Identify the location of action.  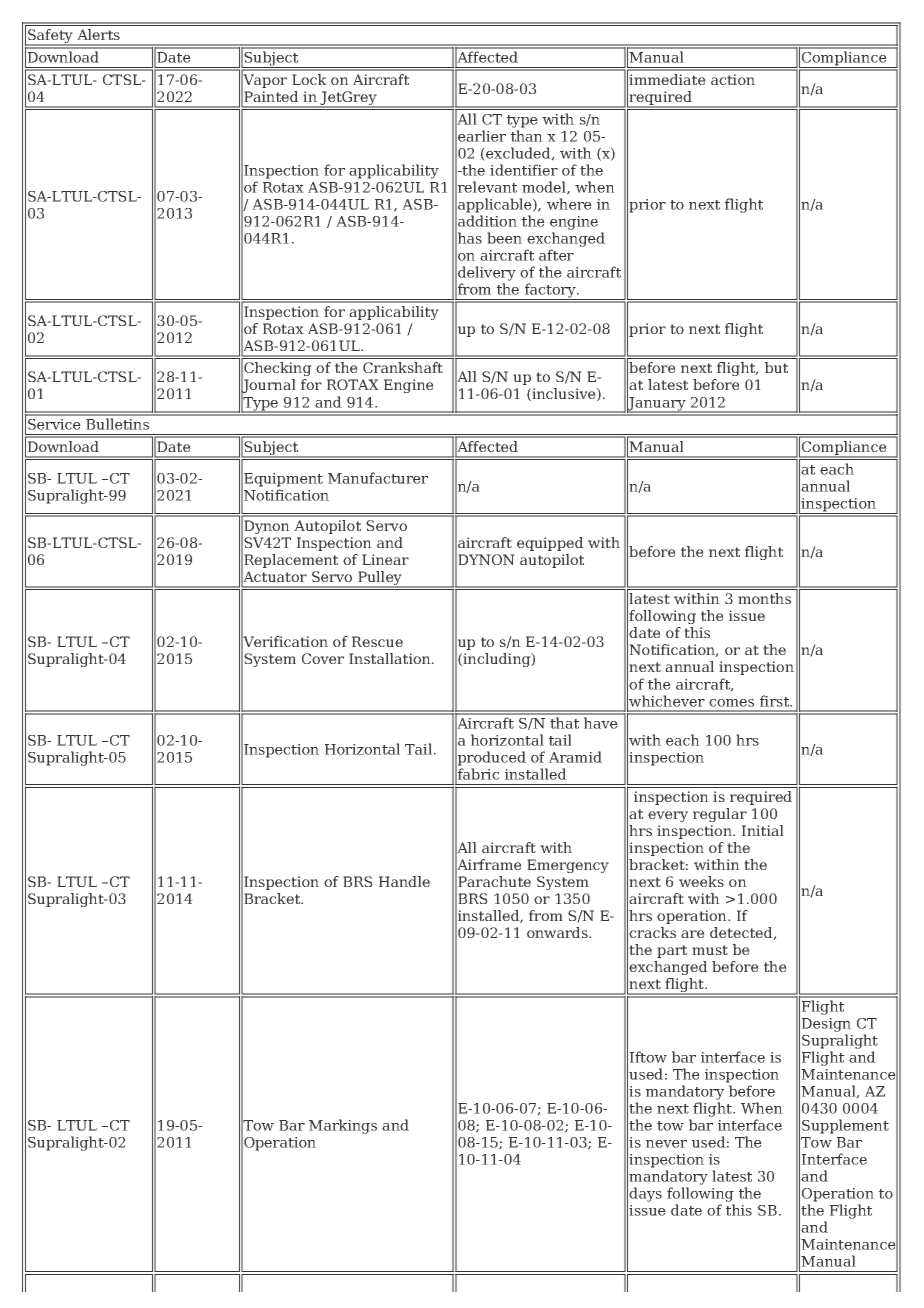
(733, 79).
